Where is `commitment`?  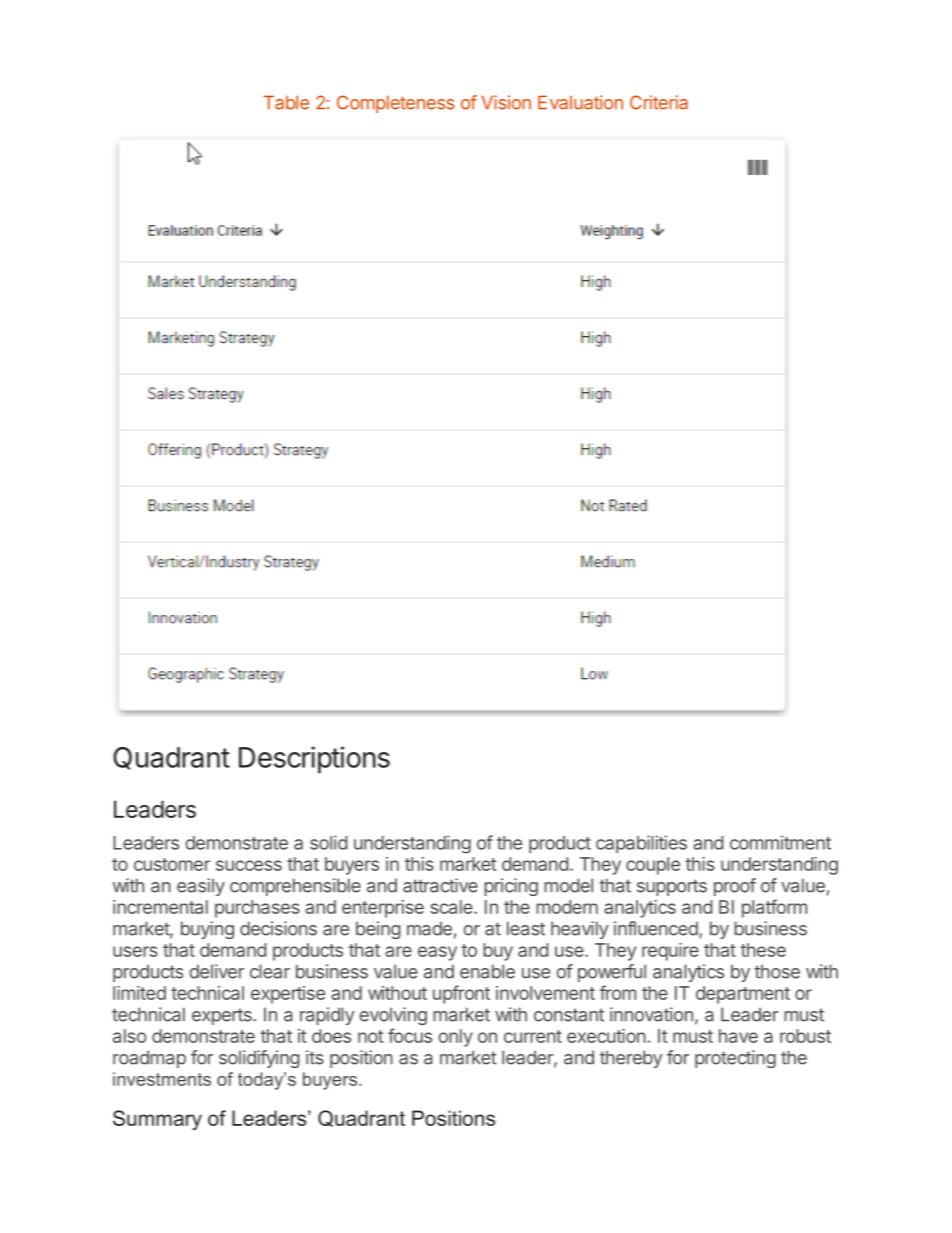
commitment is located at coordinates (780, 842).
